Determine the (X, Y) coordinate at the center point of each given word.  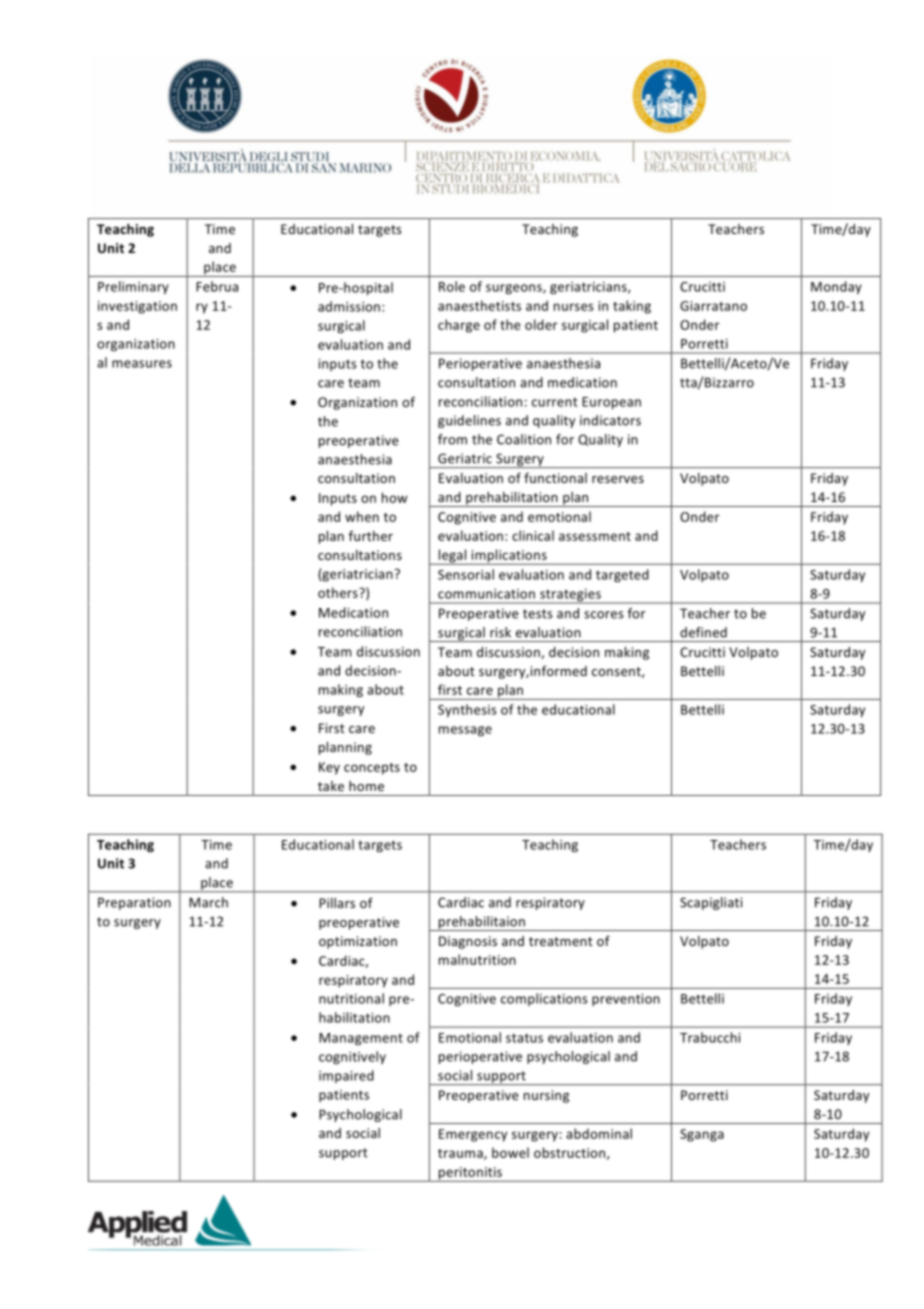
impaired (346, 1076)
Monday (836, 287)
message (465, 731)
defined (703, 632)
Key (329, 768)
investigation (137, 307)
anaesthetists (479, 305)
